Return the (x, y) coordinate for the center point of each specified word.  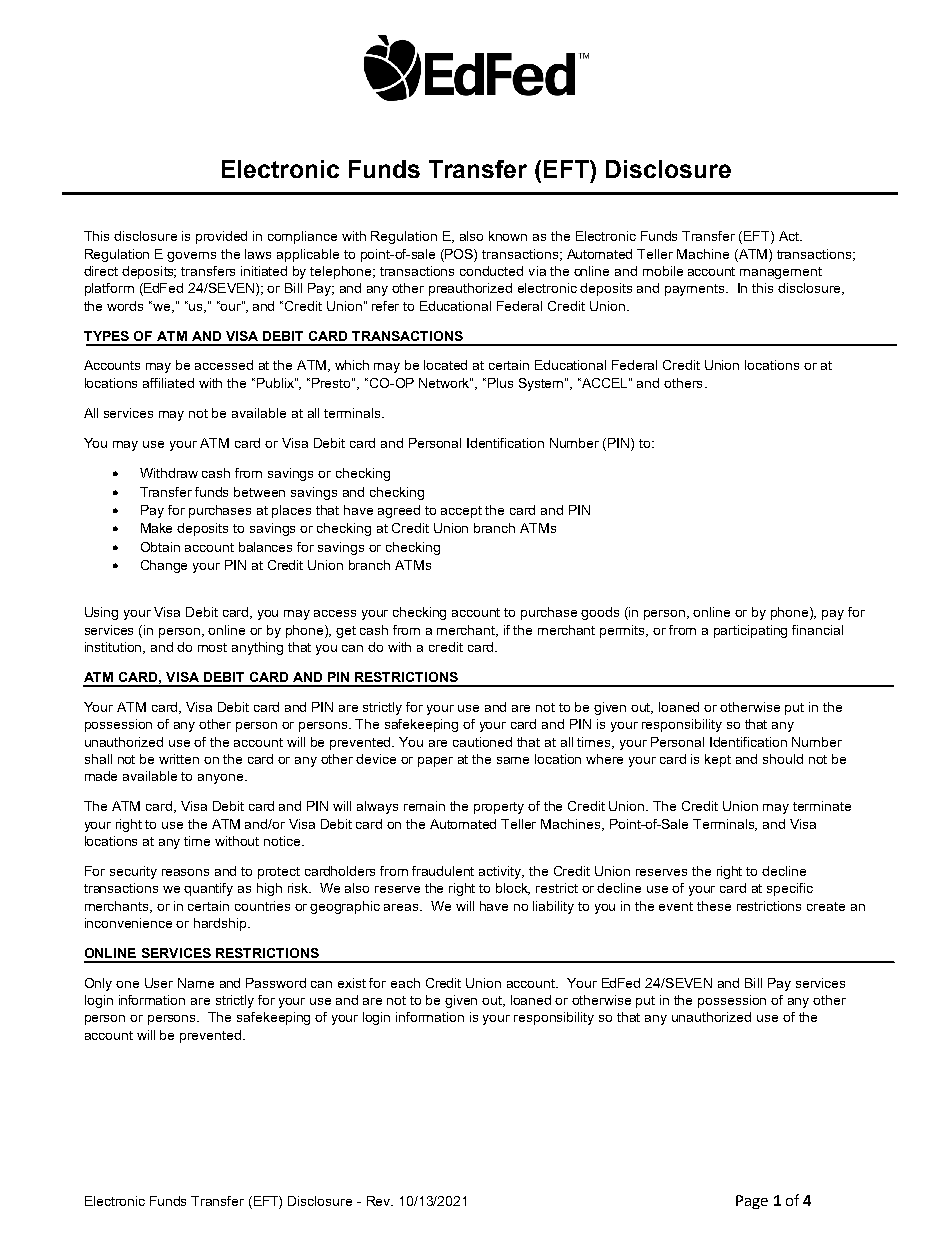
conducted (491, 271)
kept (718, 760)
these (714, 906)
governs (191, 257)
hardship (222, 924)
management (781, 273)
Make (156, 528)
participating (750, 631)
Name (196, 983)
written (179, 759)
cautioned (482, 742)
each (405, 983)
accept (461, 512)
